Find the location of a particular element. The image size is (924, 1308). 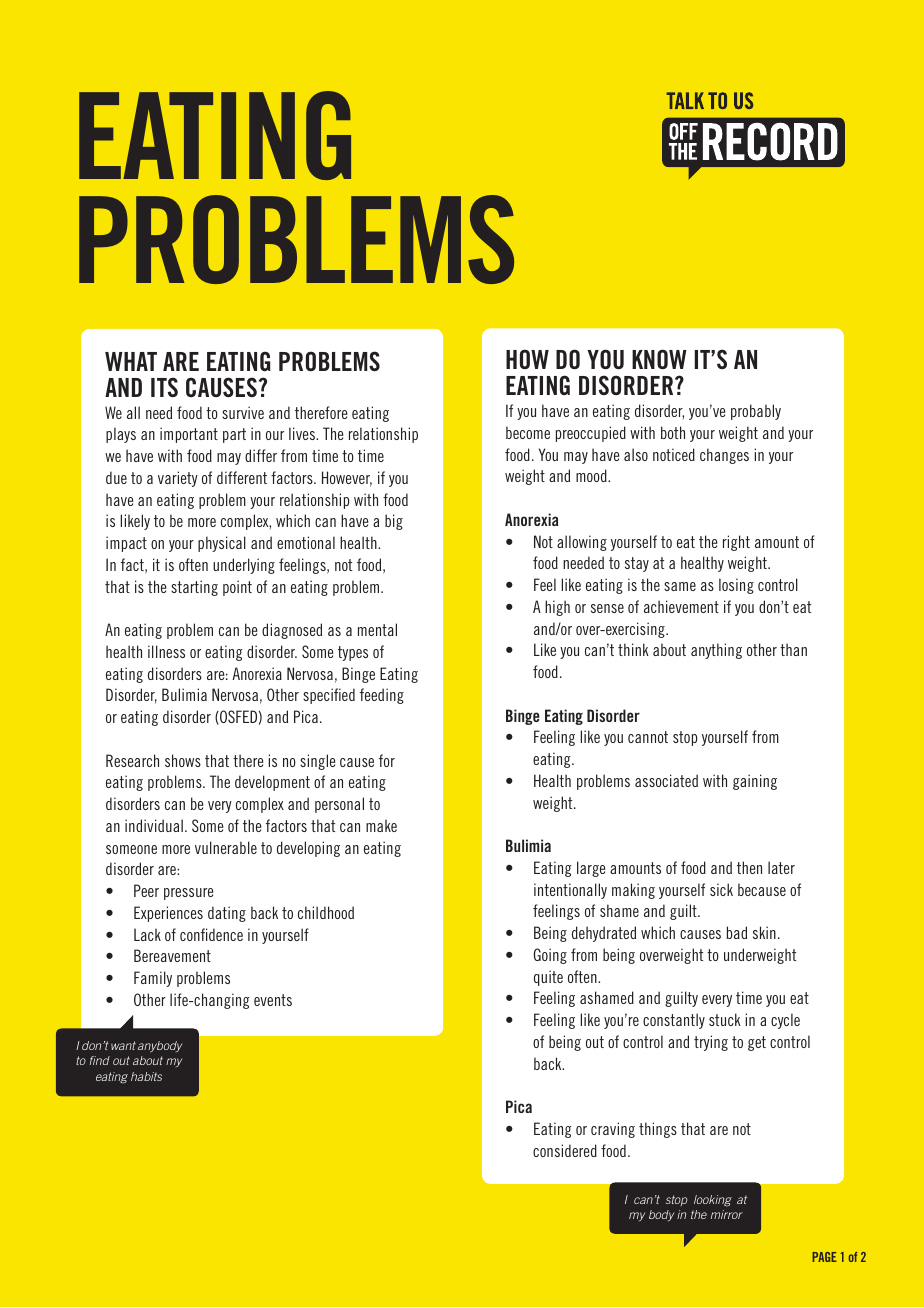

Family is located at coordinates (153, 979).
